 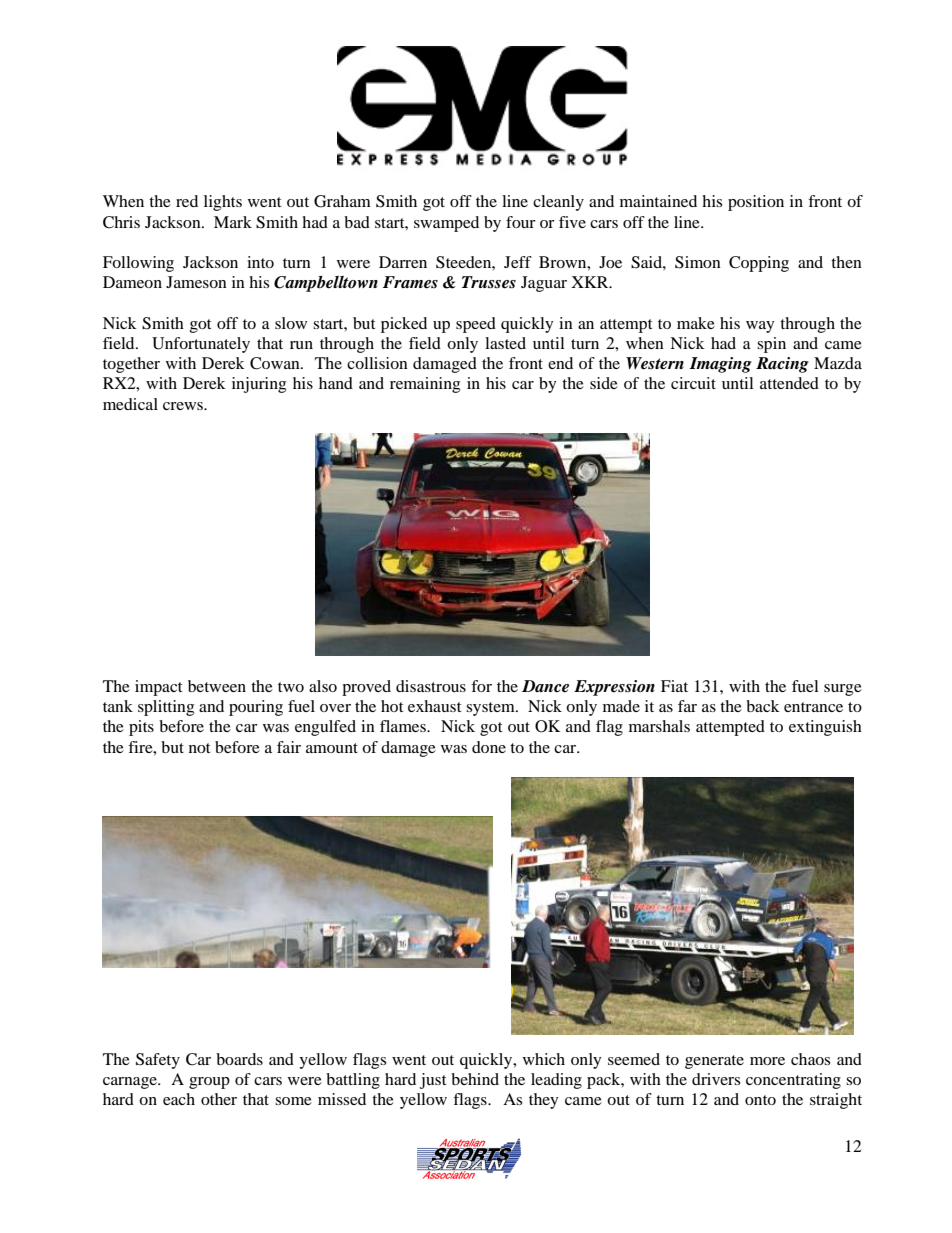 What do you see at coordinates (446, 224) in the screenshot?
I see `swamped` at bounding box center [446, 224].
